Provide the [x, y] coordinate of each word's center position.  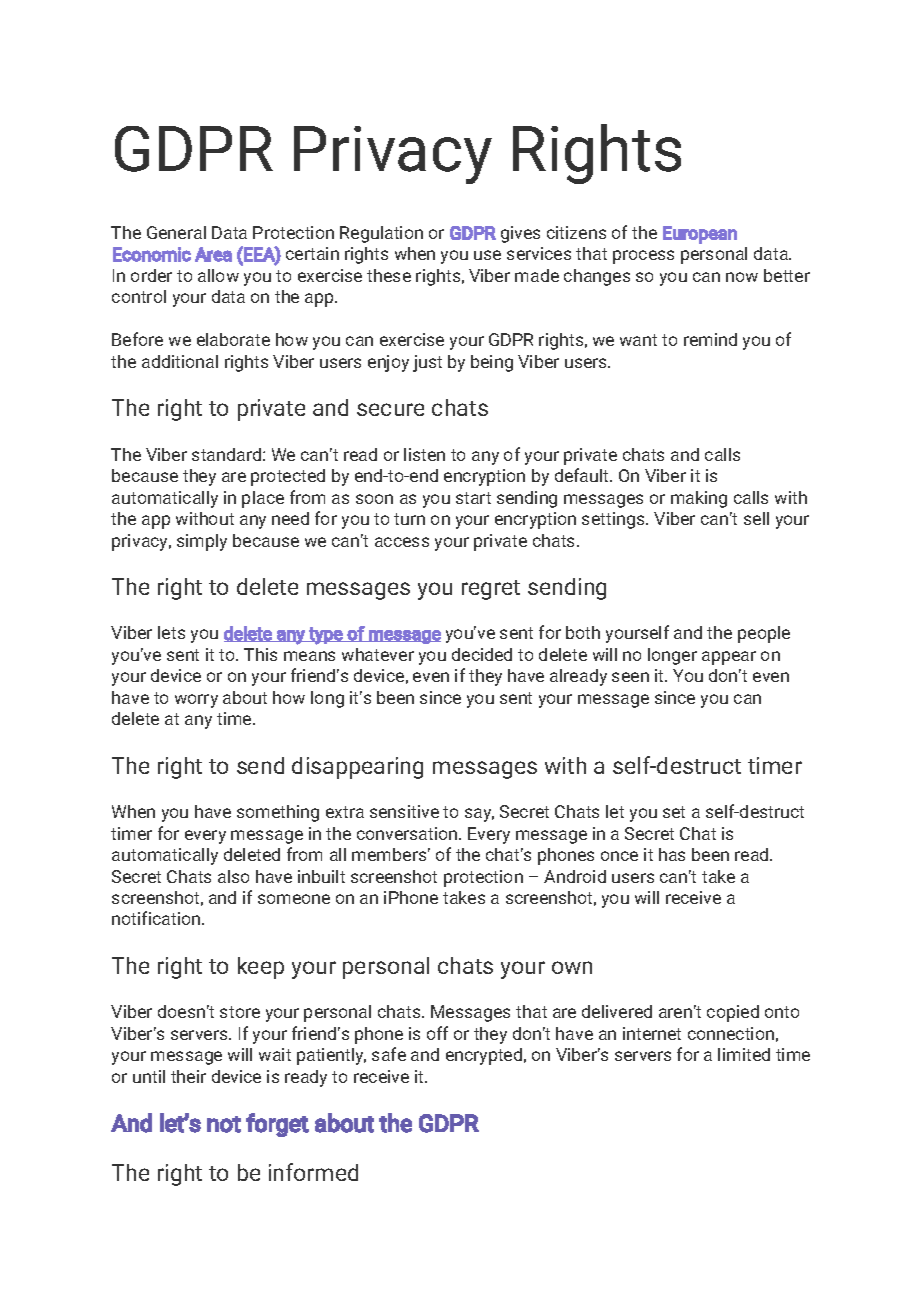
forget [277, 1125]
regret [491, 590]
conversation [408, 833]
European [700, 235]
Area [213, 254]
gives [520, 234]
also [233, 876]
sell [756, 518]
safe [389, 1054]
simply [202, 542]
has [672, 854]
